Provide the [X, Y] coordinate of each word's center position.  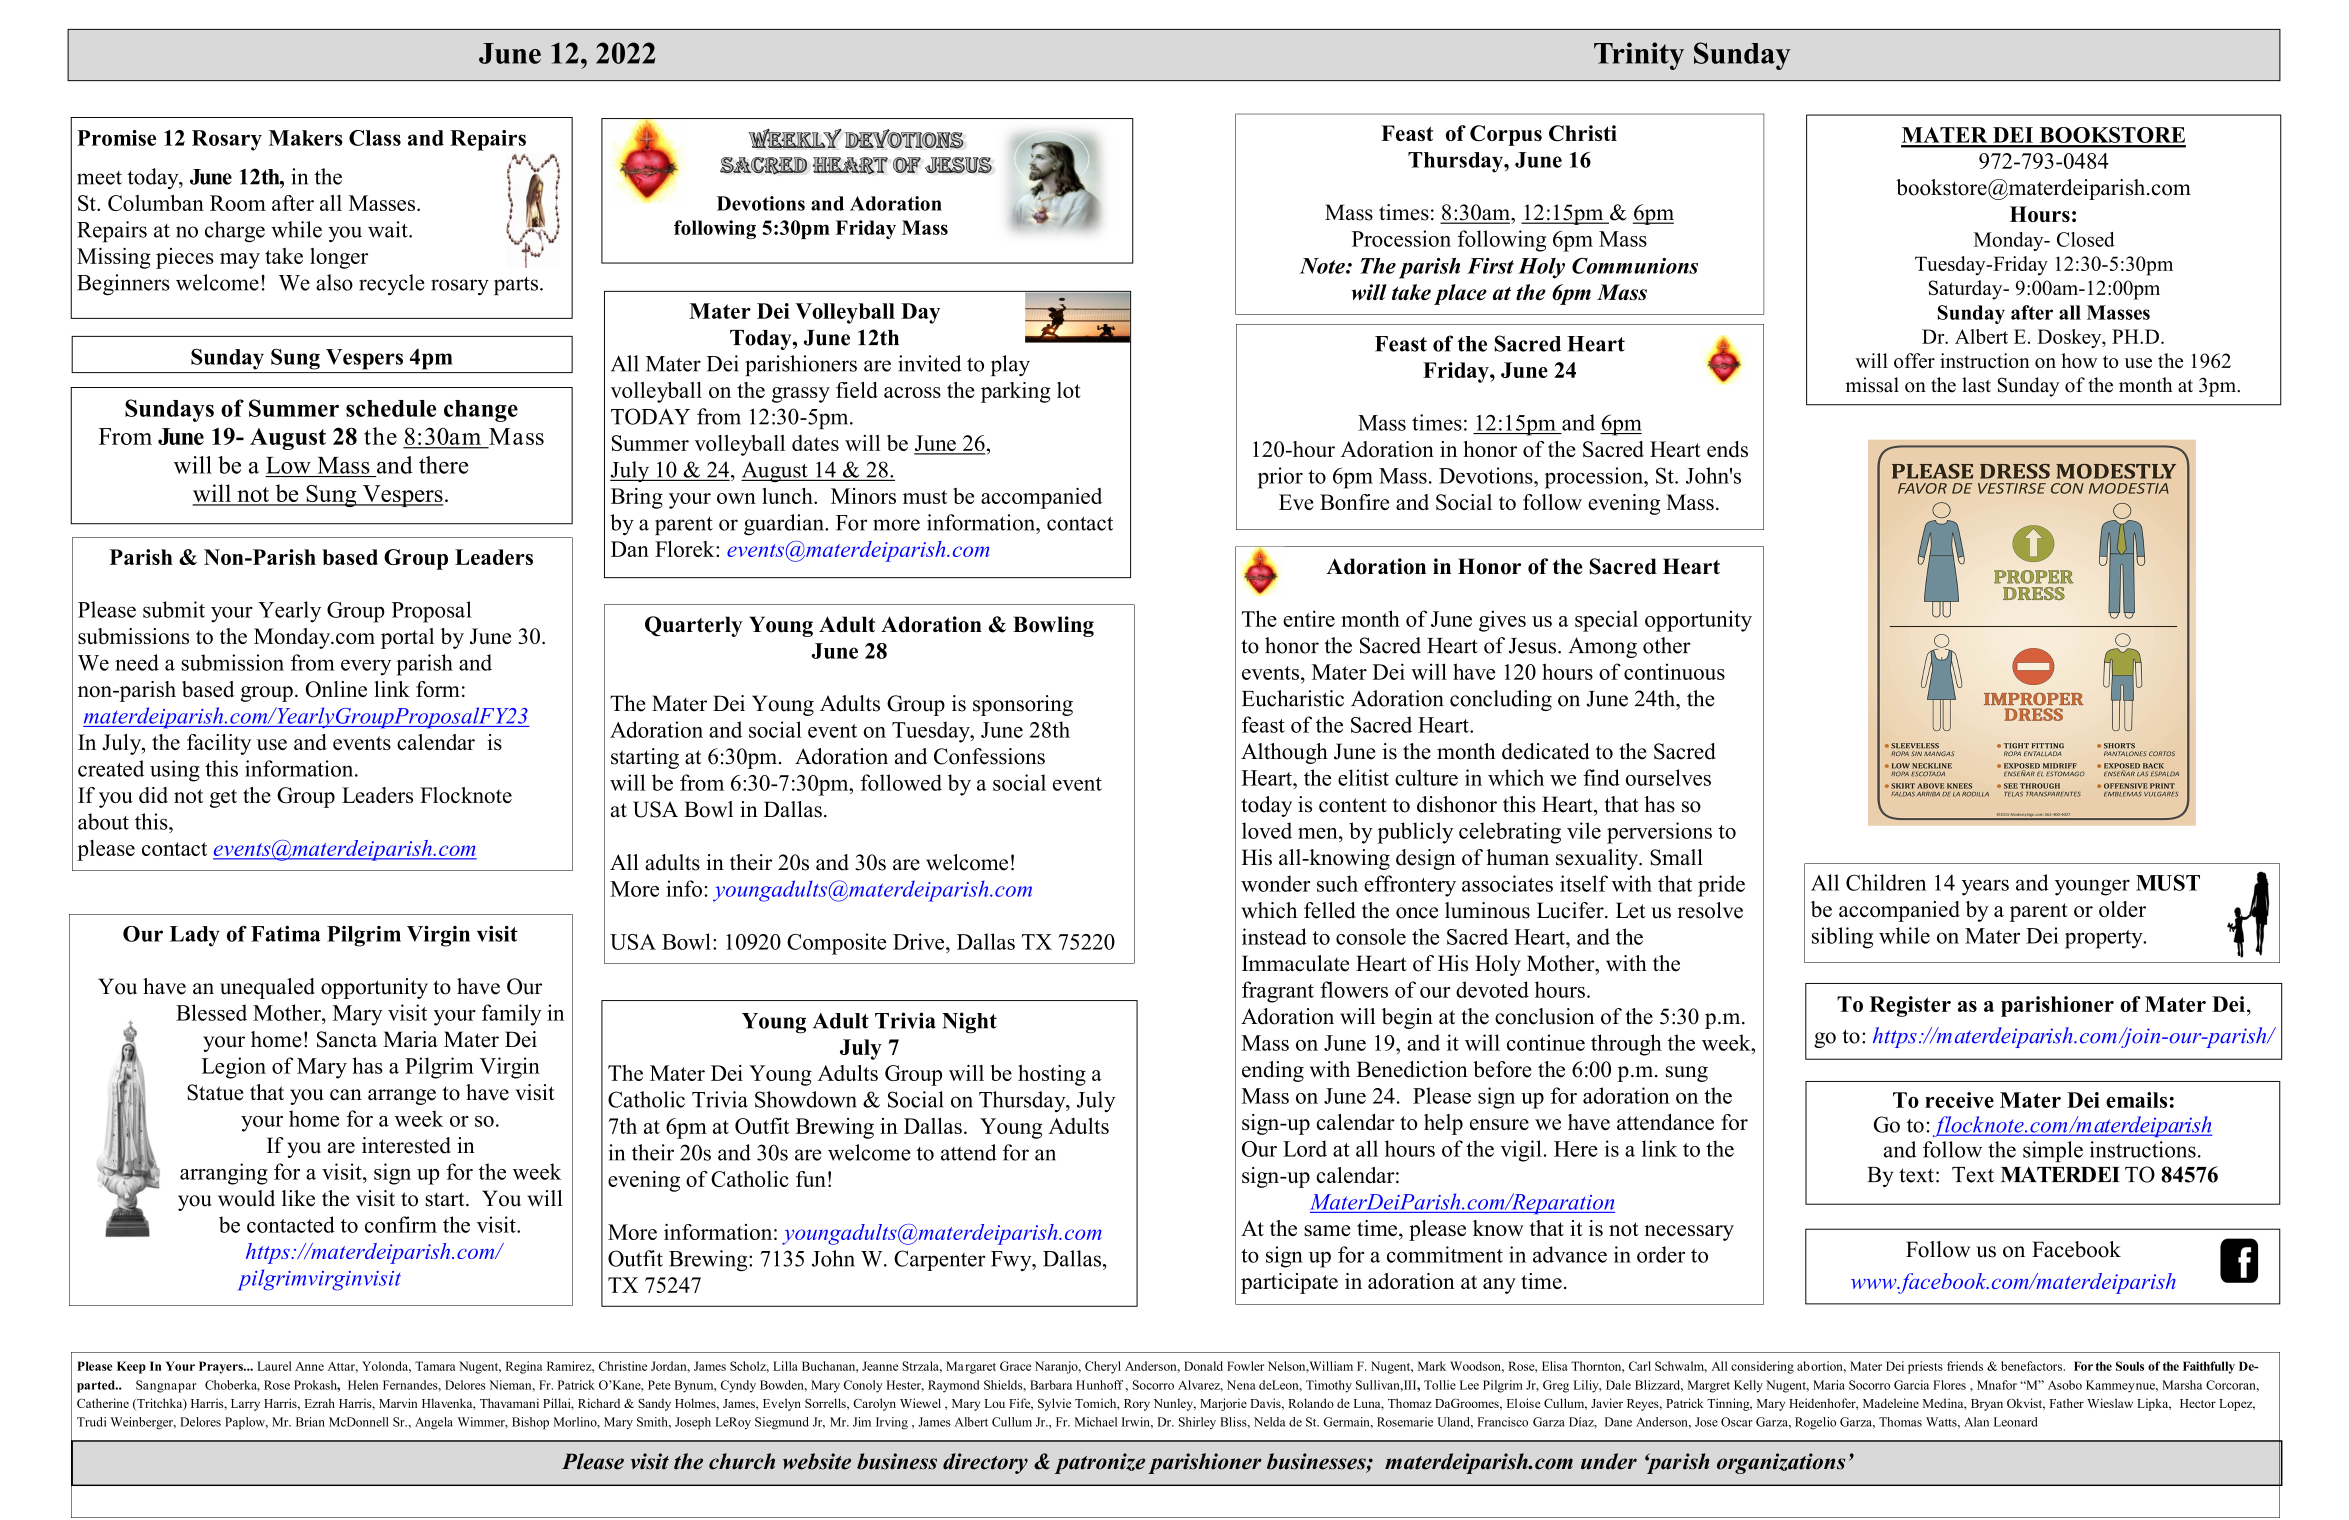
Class [375, 138]
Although [1284, 753]
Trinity [1639, 56]
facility [219, 744]
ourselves [1668, 777]
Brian [310, 1422]
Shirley [1197, 1423]
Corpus [1506, 135]
